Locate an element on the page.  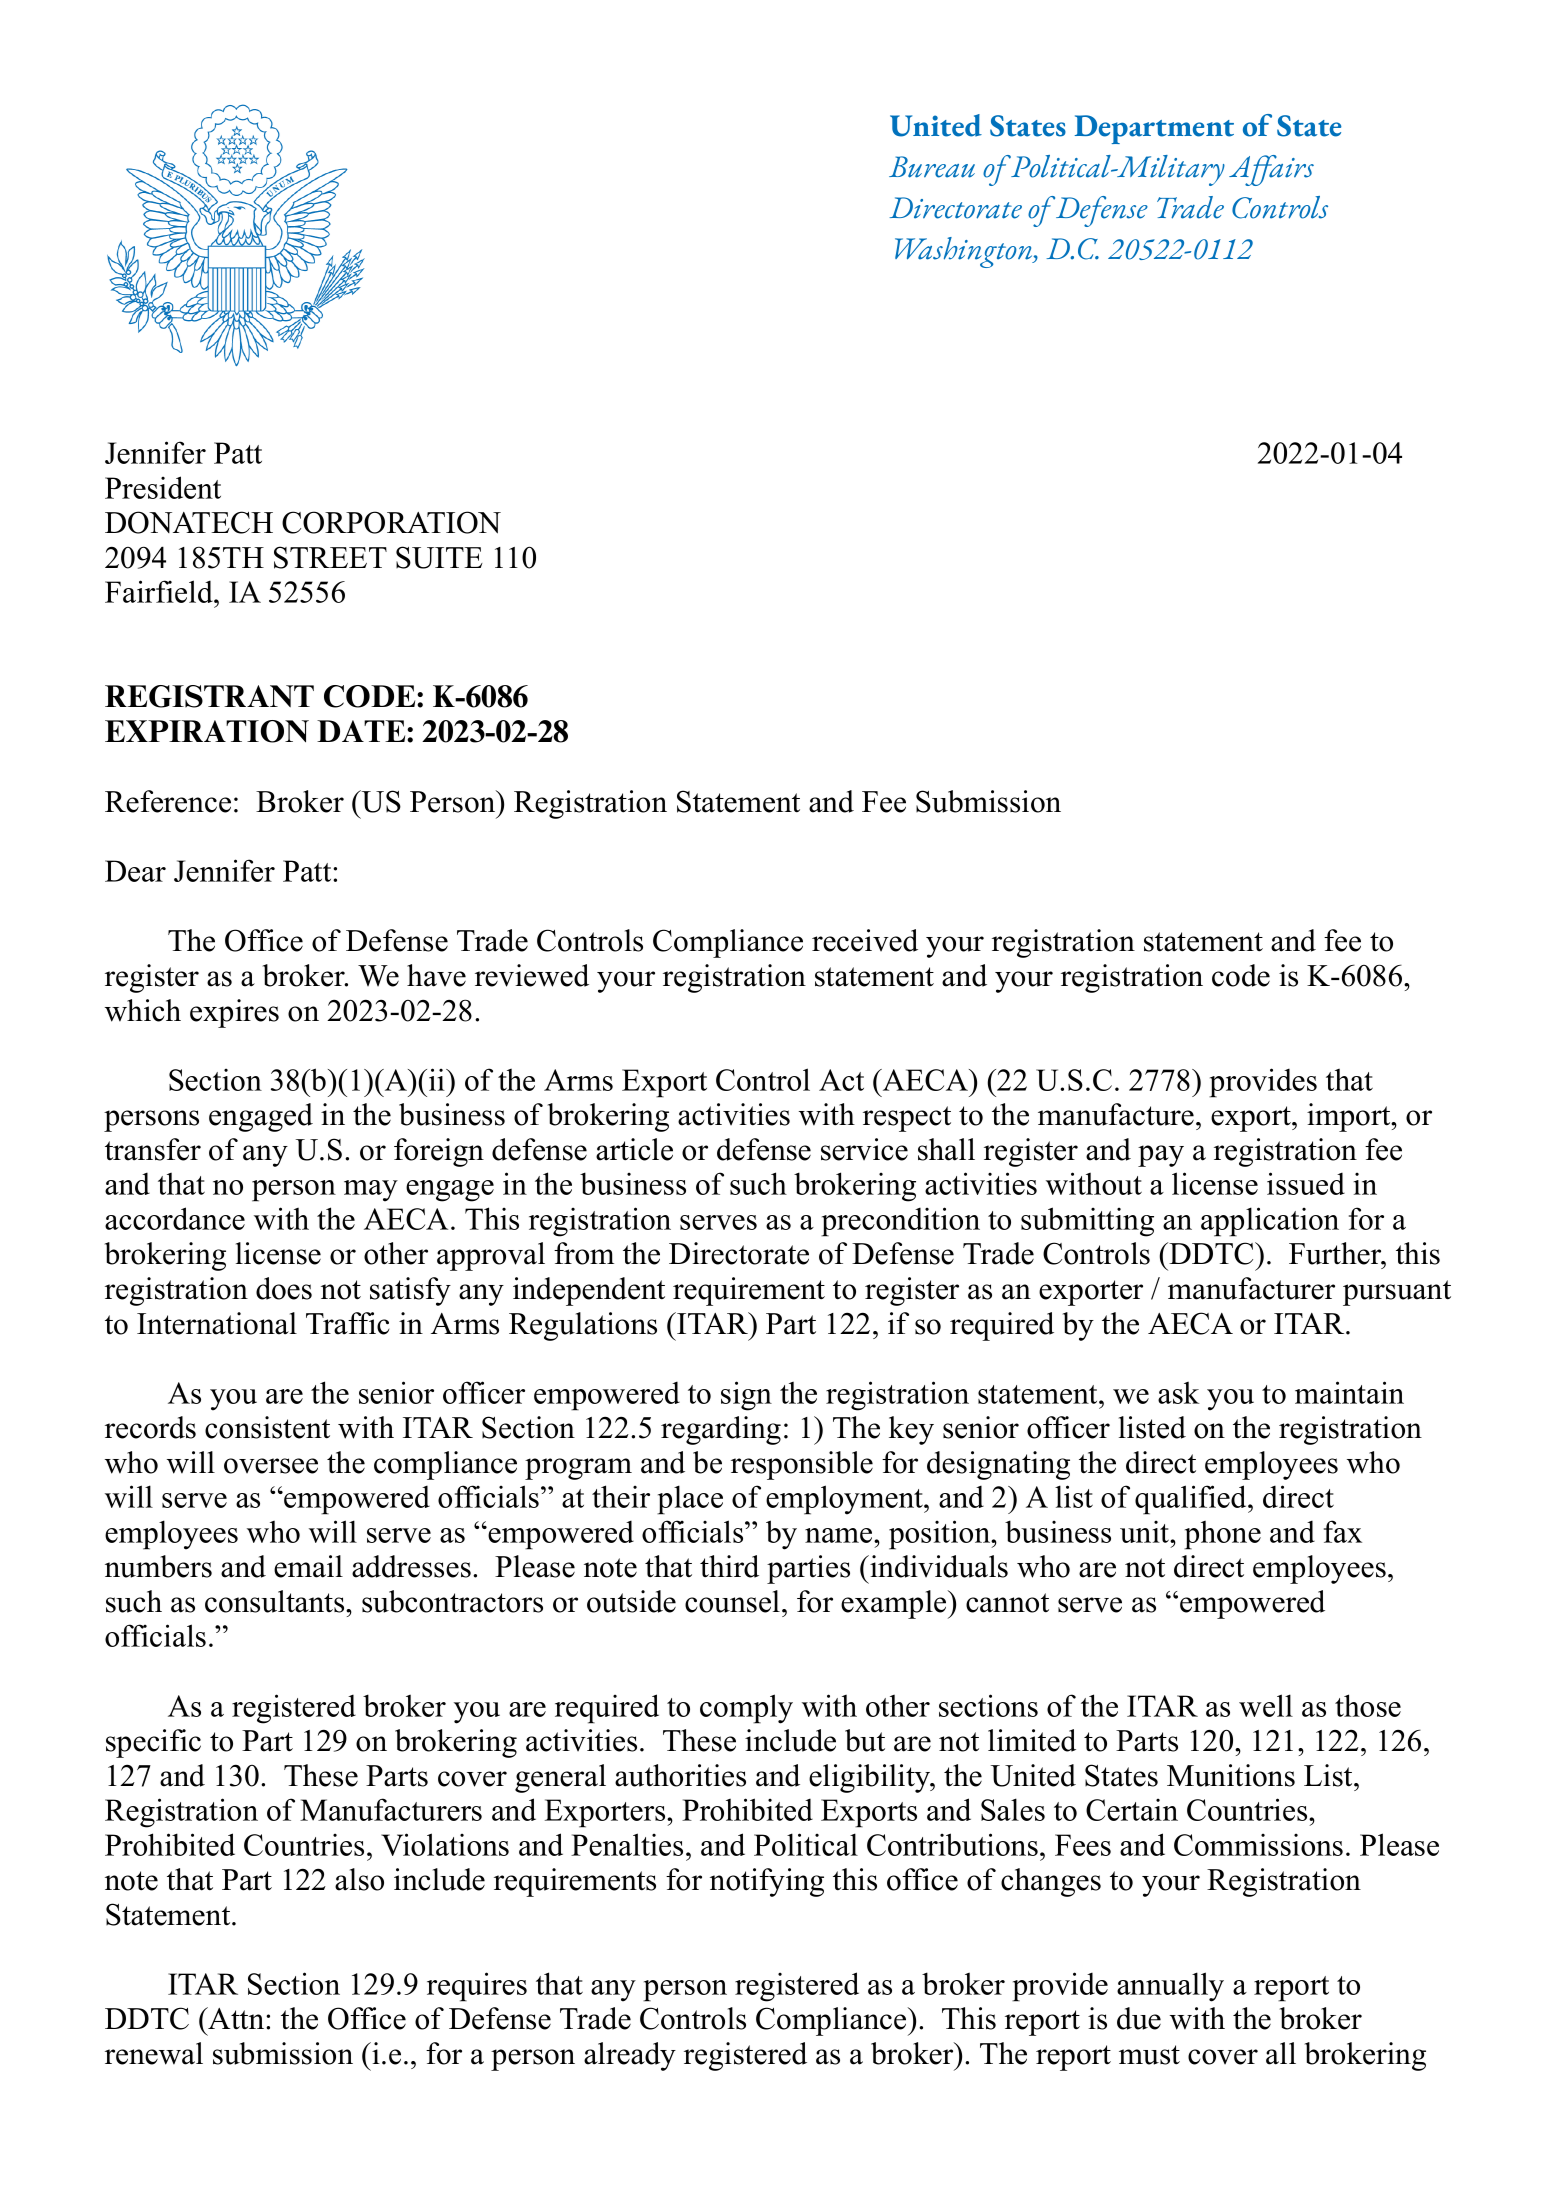
regarding is located at coordinates (721, 1430).
